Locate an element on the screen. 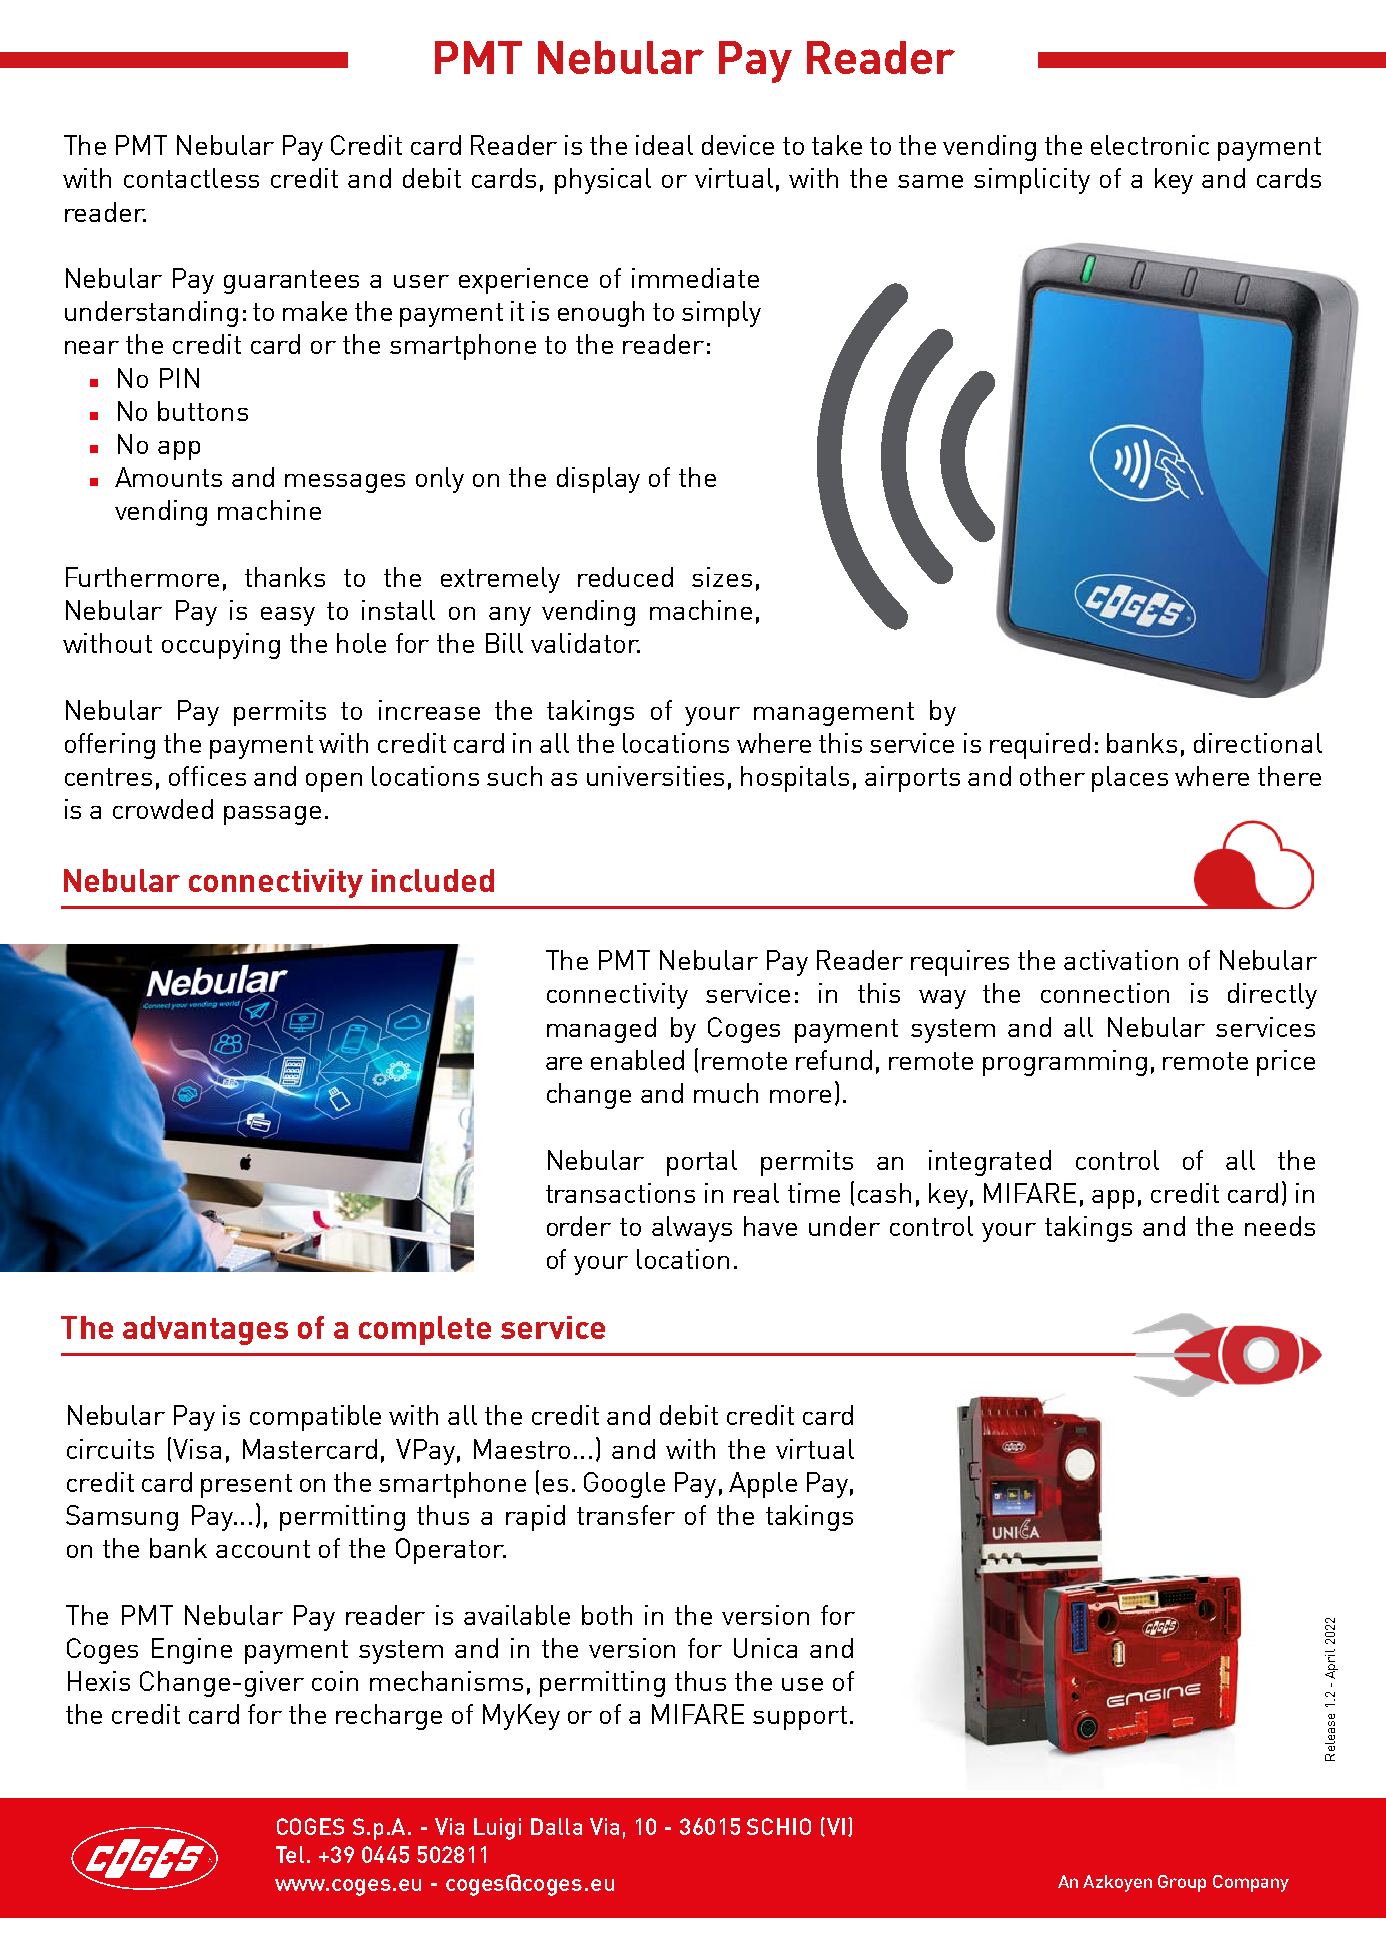 This screenshot has height=1955, width=1386. ideal is located at coordinates (664, 145).
